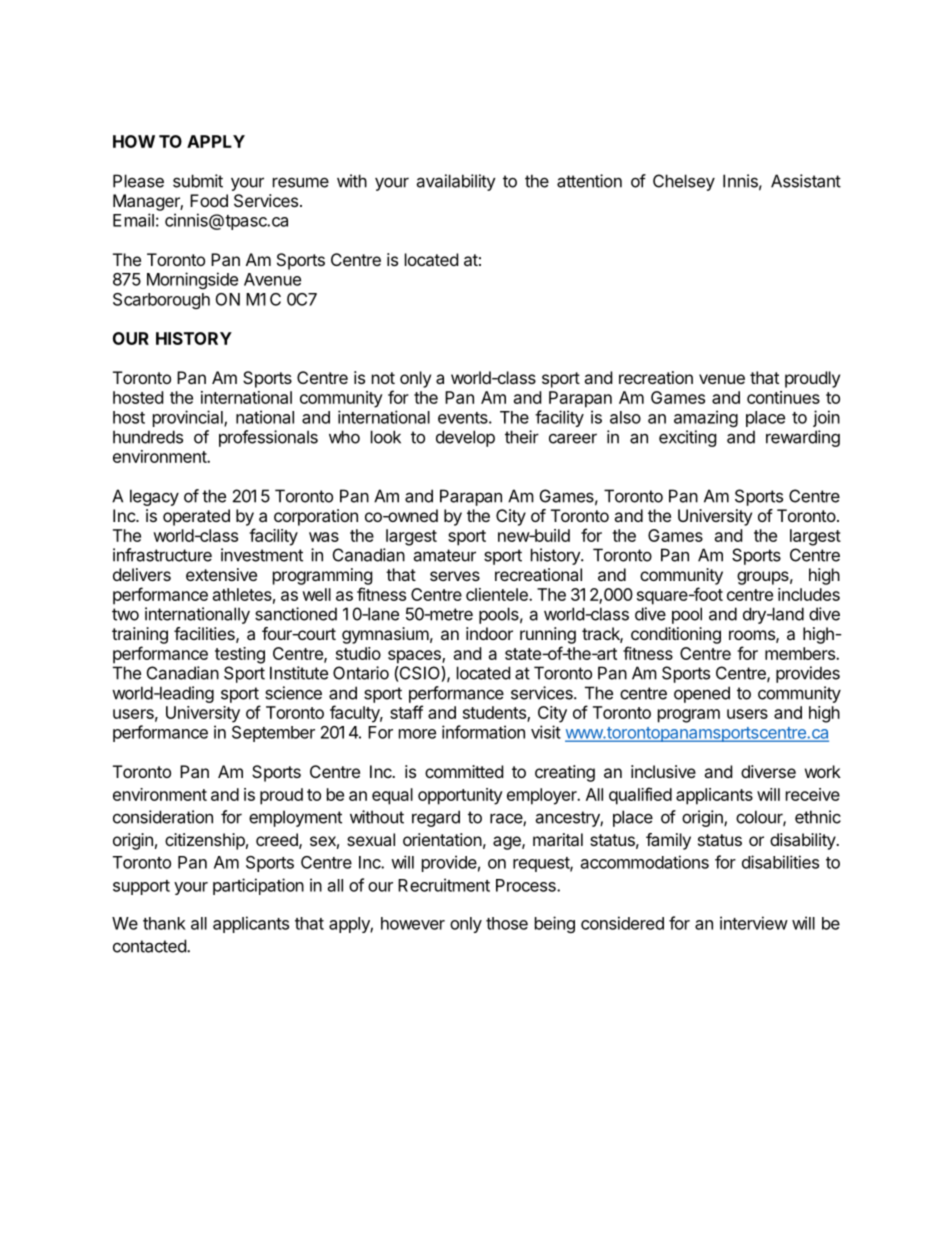  Describe the element at coordinates (806, 181) in the screenshot. I see `Assistant` at that location.
